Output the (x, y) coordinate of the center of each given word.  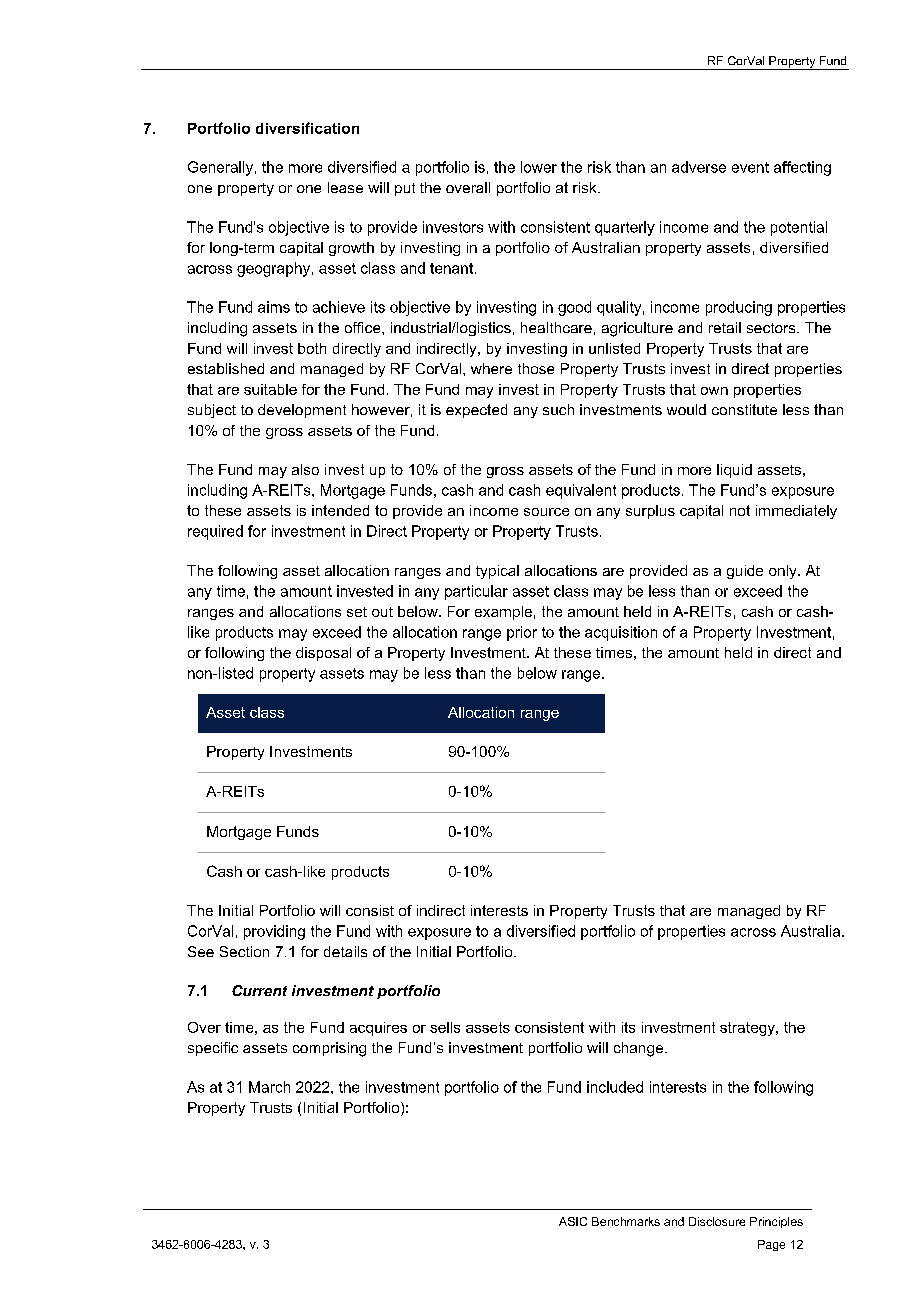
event (750, 167)
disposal (323, 654)
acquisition (621, 633)
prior (522, 633)
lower (539, 167)
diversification (307, 128)
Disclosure (717, 1221)
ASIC (573, 1221)
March (269, 1087)
